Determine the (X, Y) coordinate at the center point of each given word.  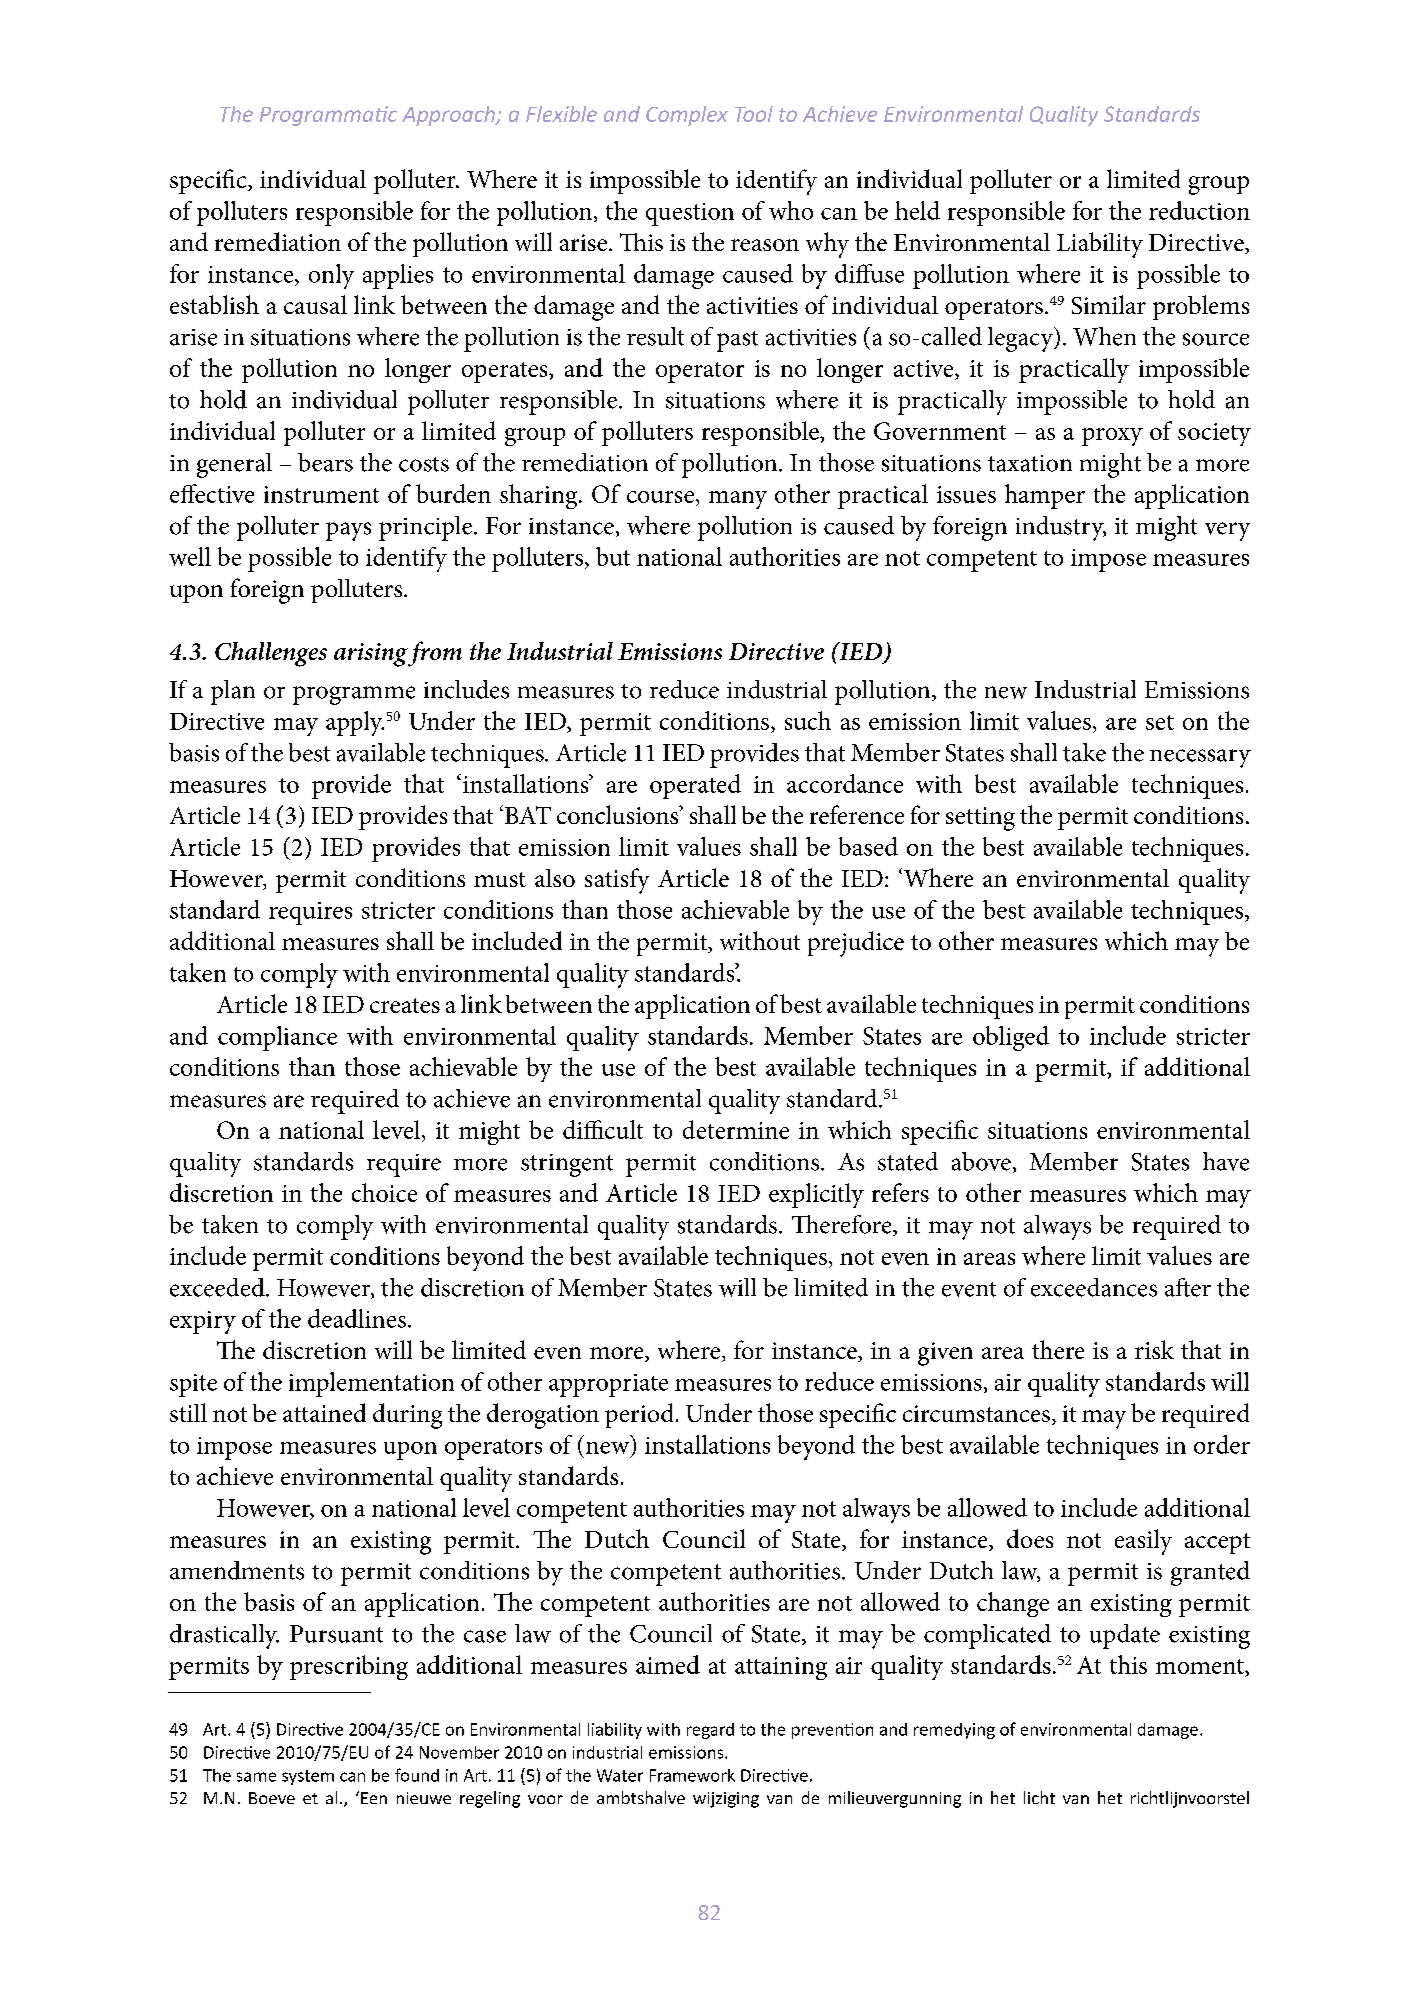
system (308, 1777)
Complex (687, 116)
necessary (1200, 758)
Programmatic (328, 116)
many (738, 500)
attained (324, 1412)
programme (354, 695)
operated (695, 786)
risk (1154, 1349)
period (639, 1415)
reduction (1199, 210)
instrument (321, 494)
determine (736, 1129)
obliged (1011, 1038)
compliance (277, 1038)
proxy (1112, 437)
